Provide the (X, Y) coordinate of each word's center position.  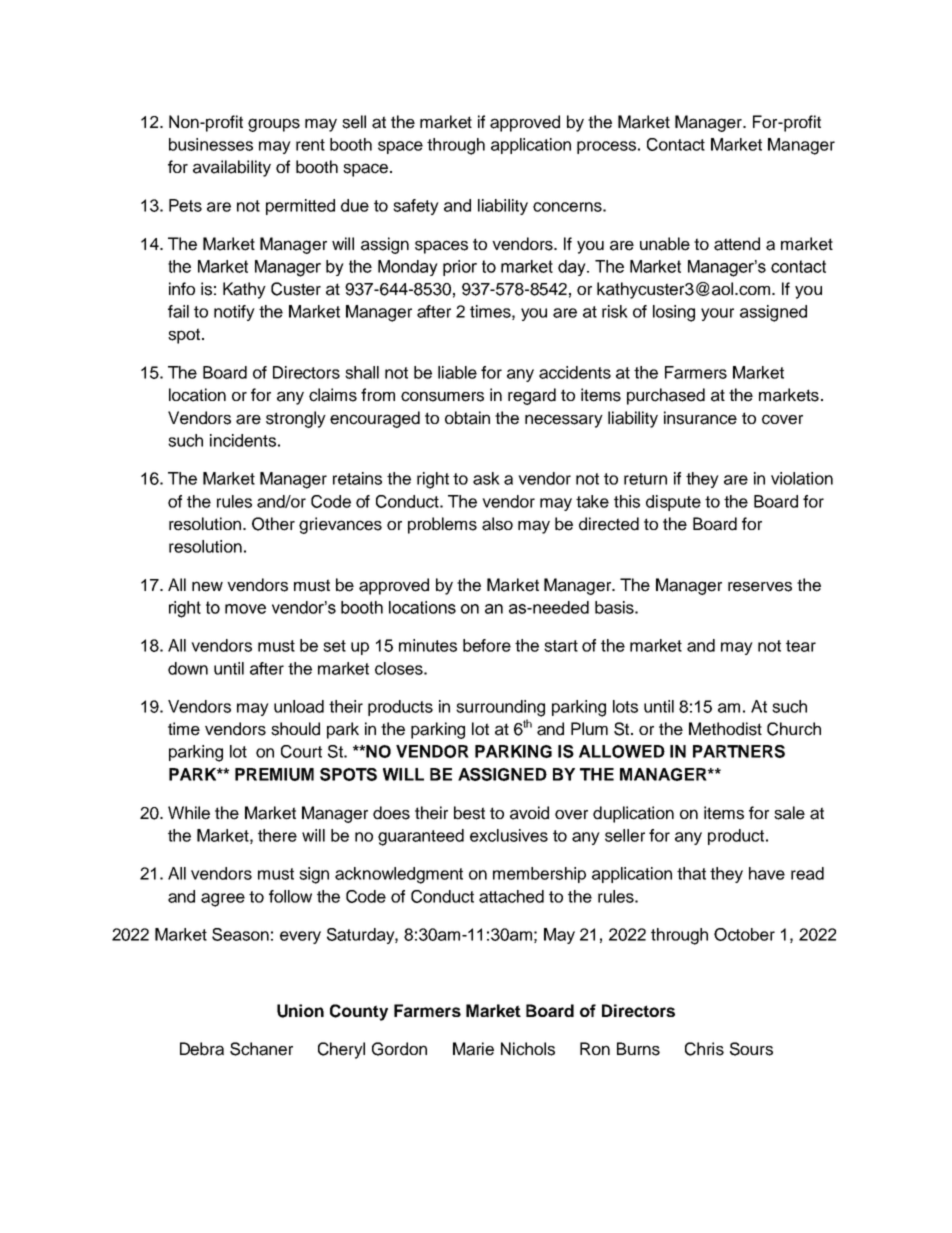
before (487, 645)
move (245, 609)
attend (737, 244)
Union (300, 1011)
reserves (760, 587)
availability (232, 168)
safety (416, 207)
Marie (473, 1049)
